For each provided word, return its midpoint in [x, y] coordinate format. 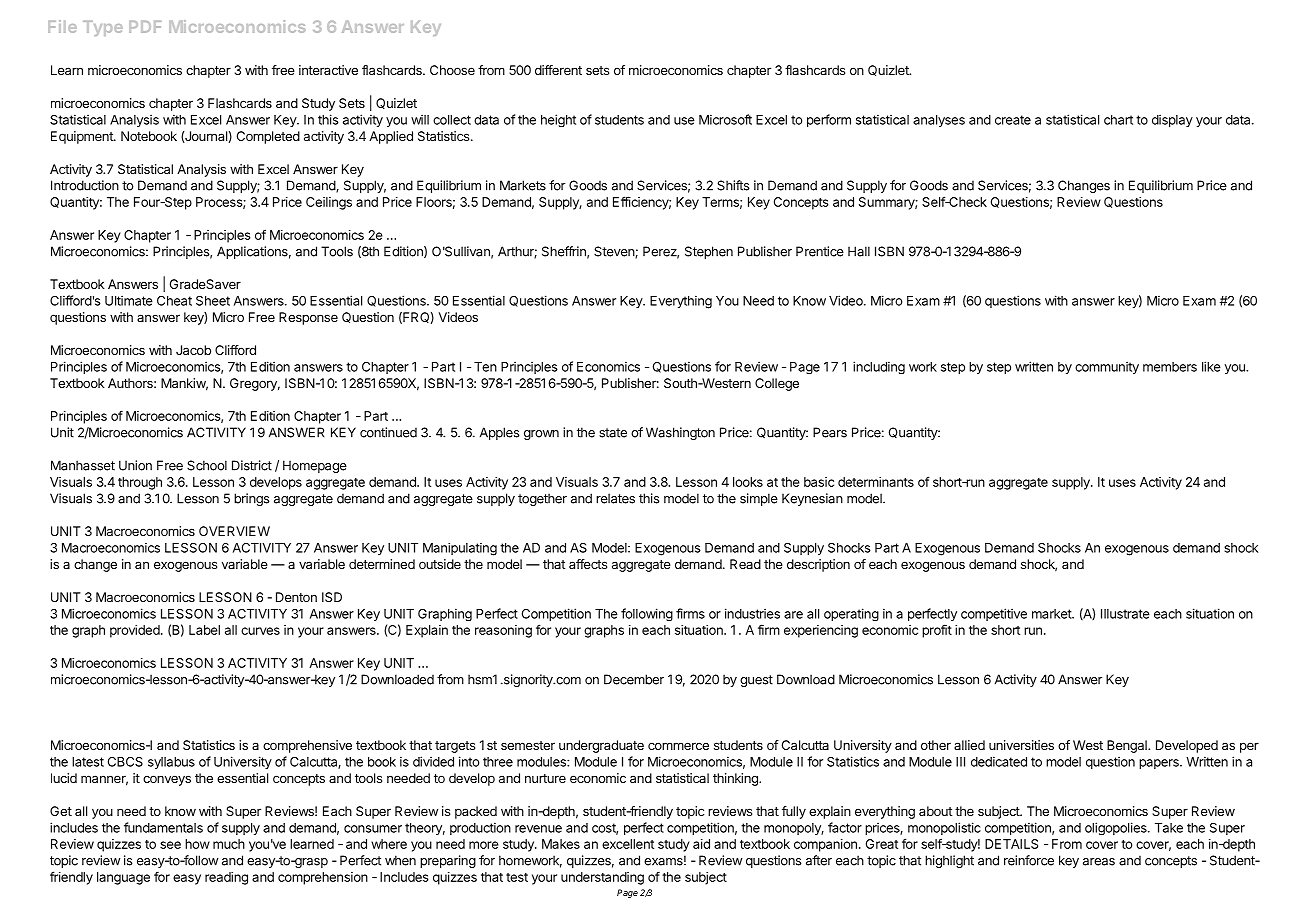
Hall [859, 251]
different [558, 70]
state [613, 433]
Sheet [213, 301]
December [634, 679]
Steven [615, 252]
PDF [145, 27]
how [197, 844]
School [207, 465]
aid [701, 844]
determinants [876, 482]
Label [204, 630]
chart [1118, 120]
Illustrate [1125, 614]
